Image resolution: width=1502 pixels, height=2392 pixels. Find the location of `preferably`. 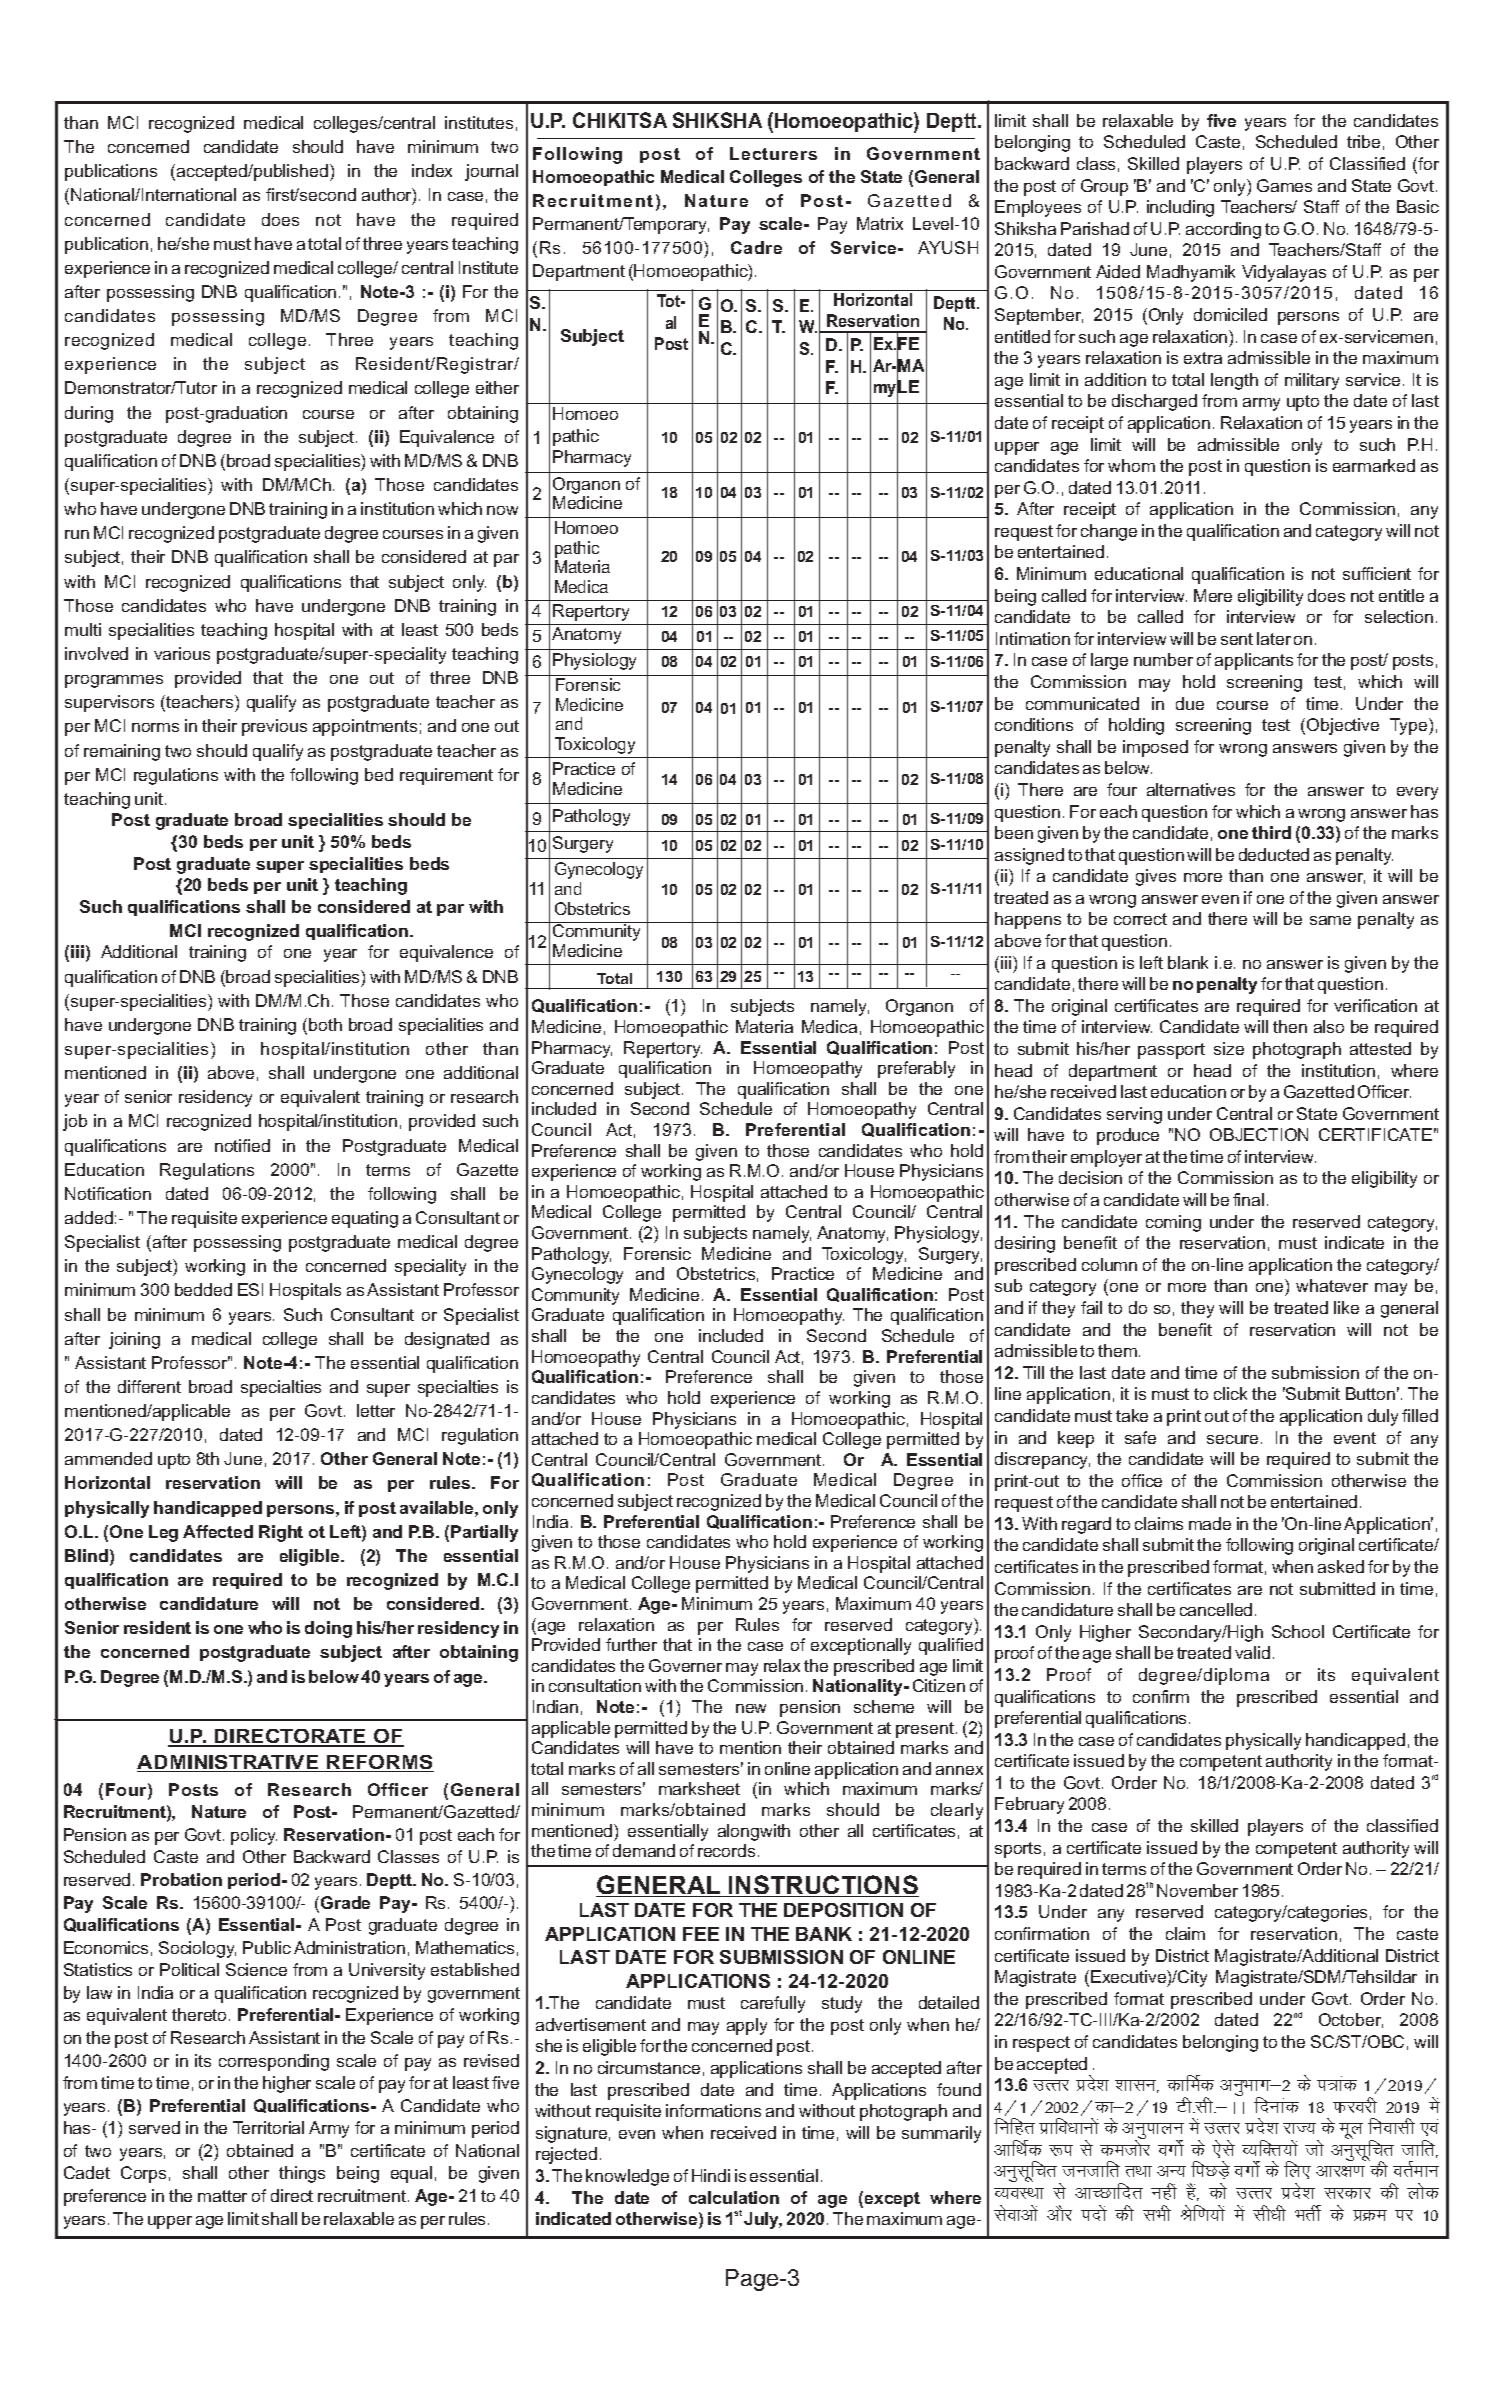

preferably is located at coordinates (916, 1069).
